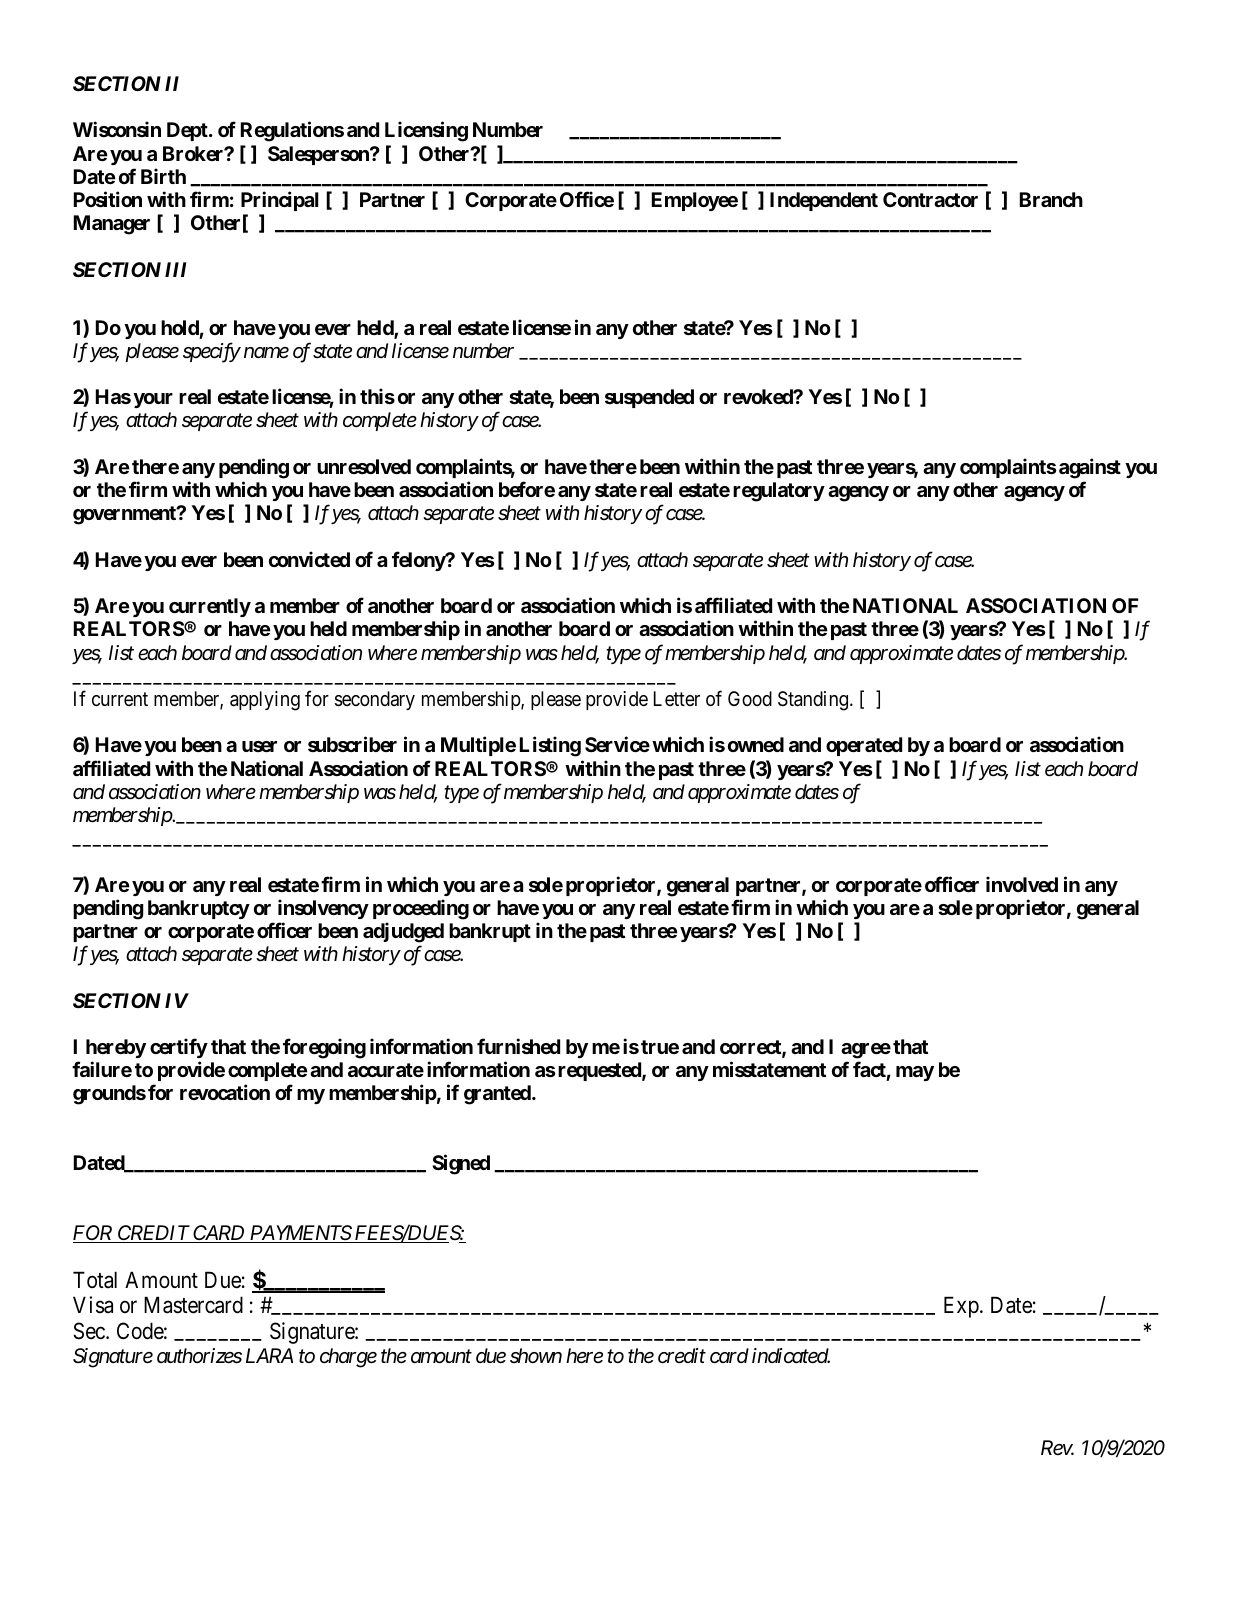 The width and height of the document is (1235, 1598). What do you see at coordinates (259, 746) in the document?
I see `user` at bounding box center [259, 746].
